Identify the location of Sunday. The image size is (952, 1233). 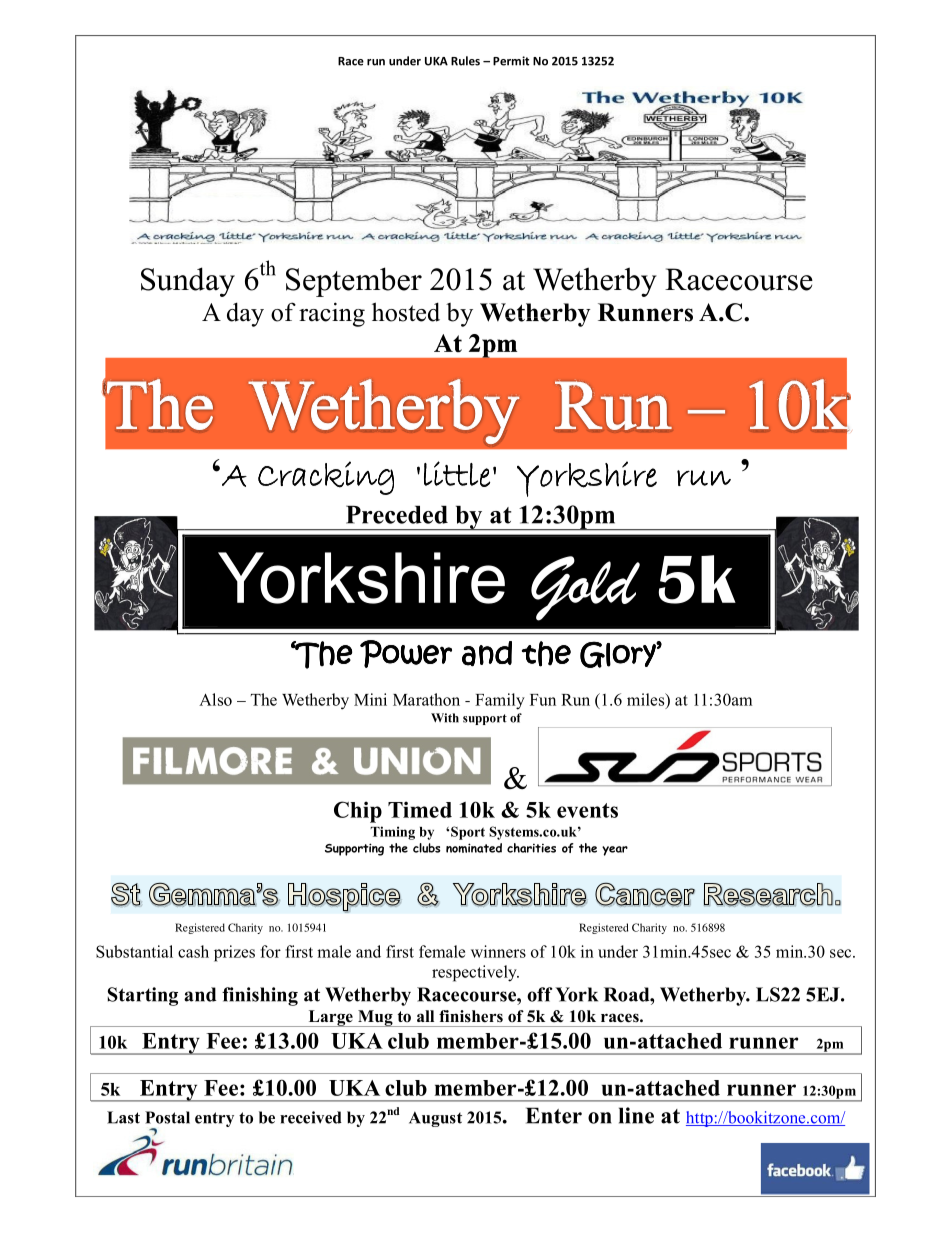
(188, 282).
